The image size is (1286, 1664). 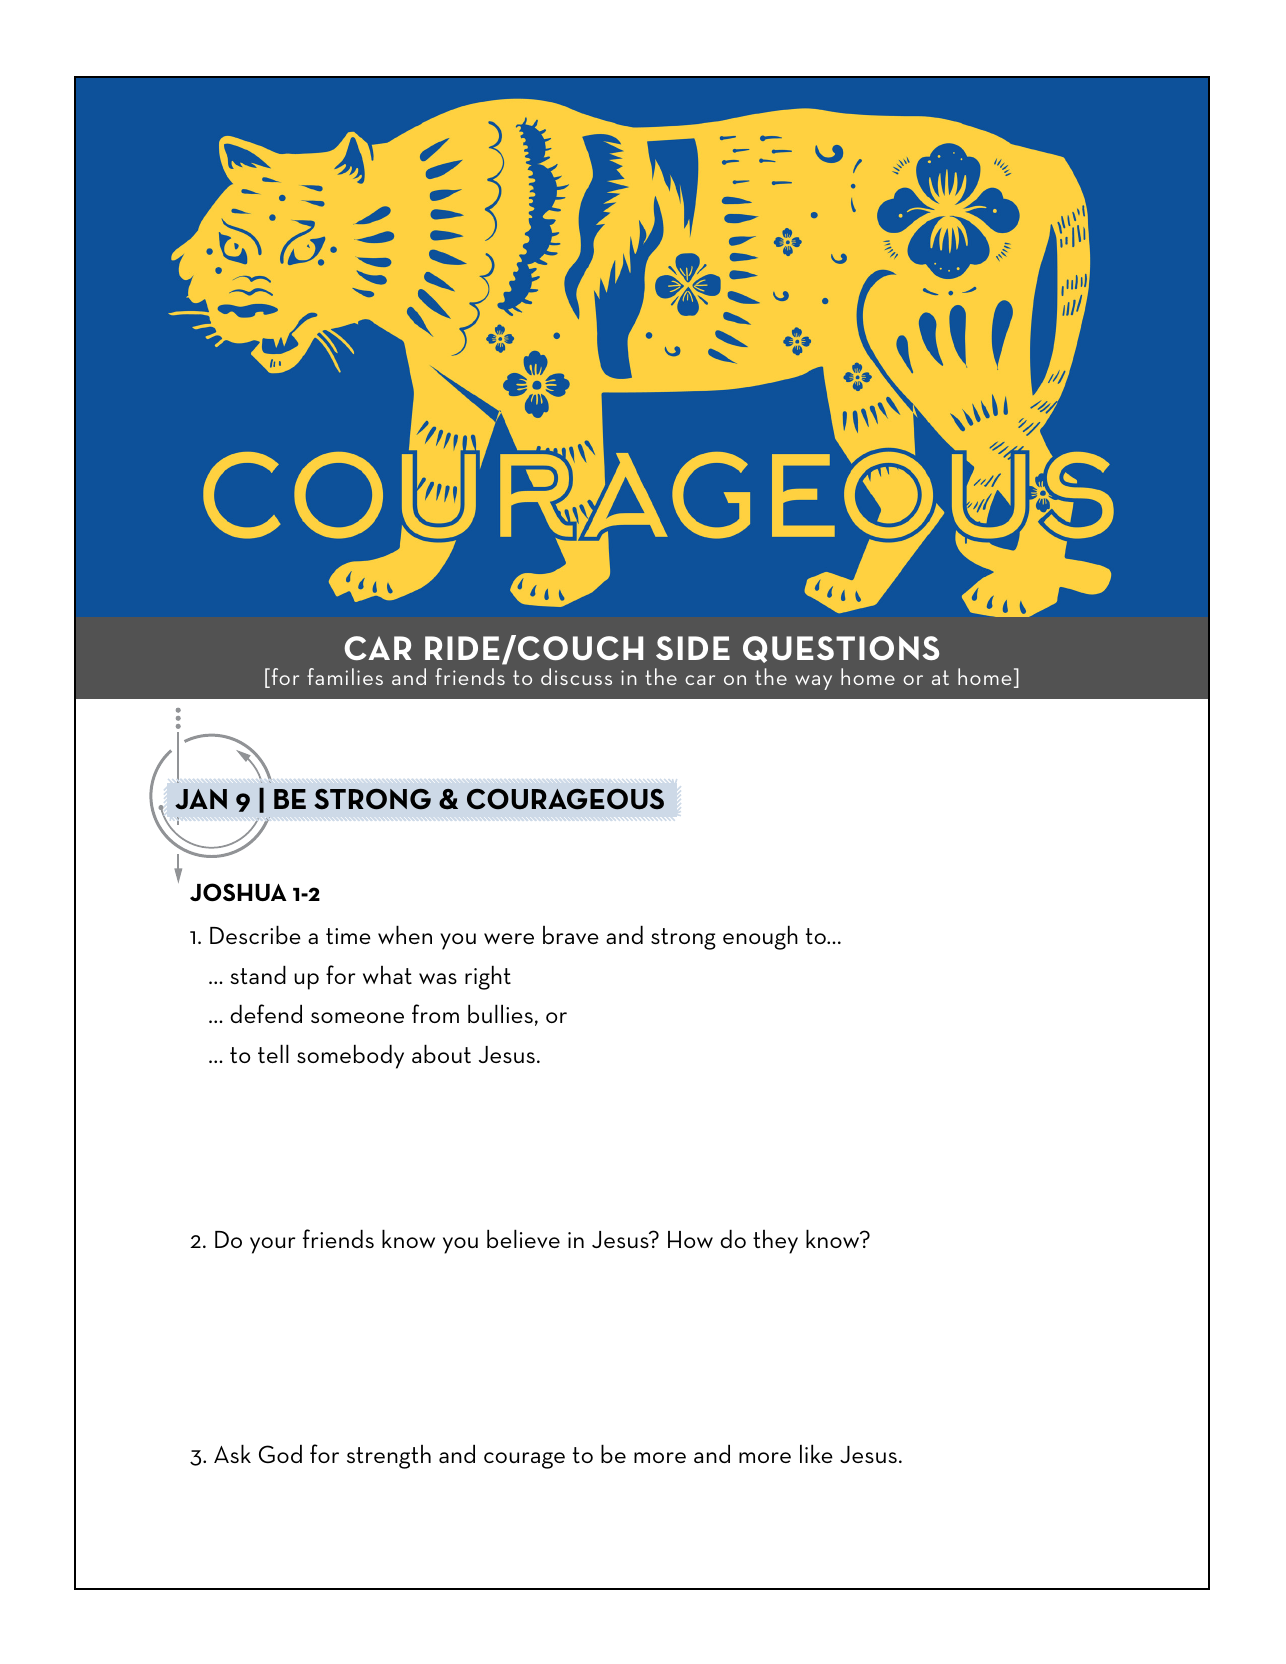 What do you see at coordinates (775, 1242) in the page?
I see `they` at bounding box center [775, 1242].
